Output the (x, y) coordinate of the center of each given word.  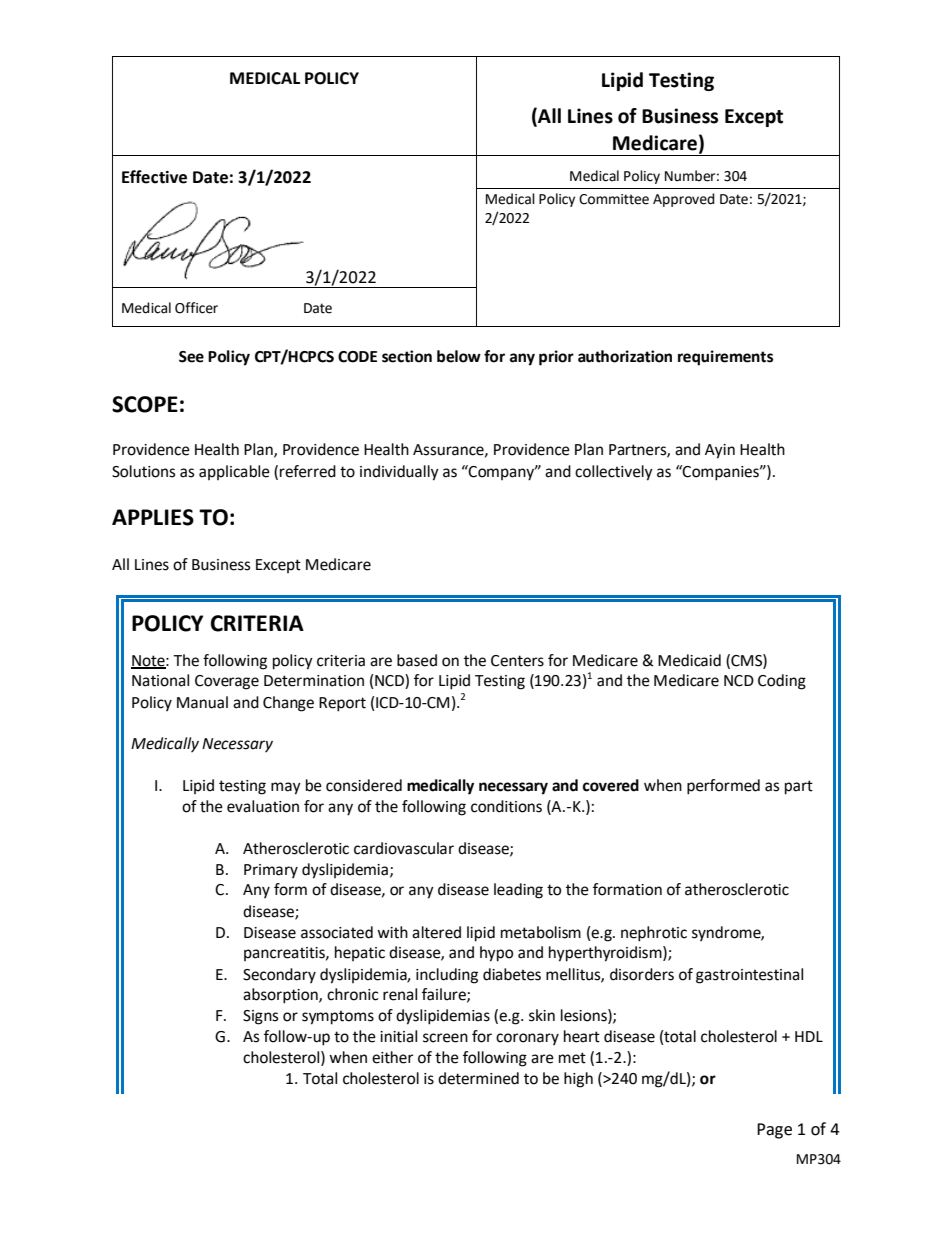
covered (611, 785)
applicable (234, 472)
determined (478, 1078)
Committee (614, 199)
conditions (506, 806)
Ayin (720, 451)
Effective (154, 177)
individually (399, 473)
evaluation (263, 806)
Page (774, 1131)
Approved (684, 200)
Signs (260, 1017)
